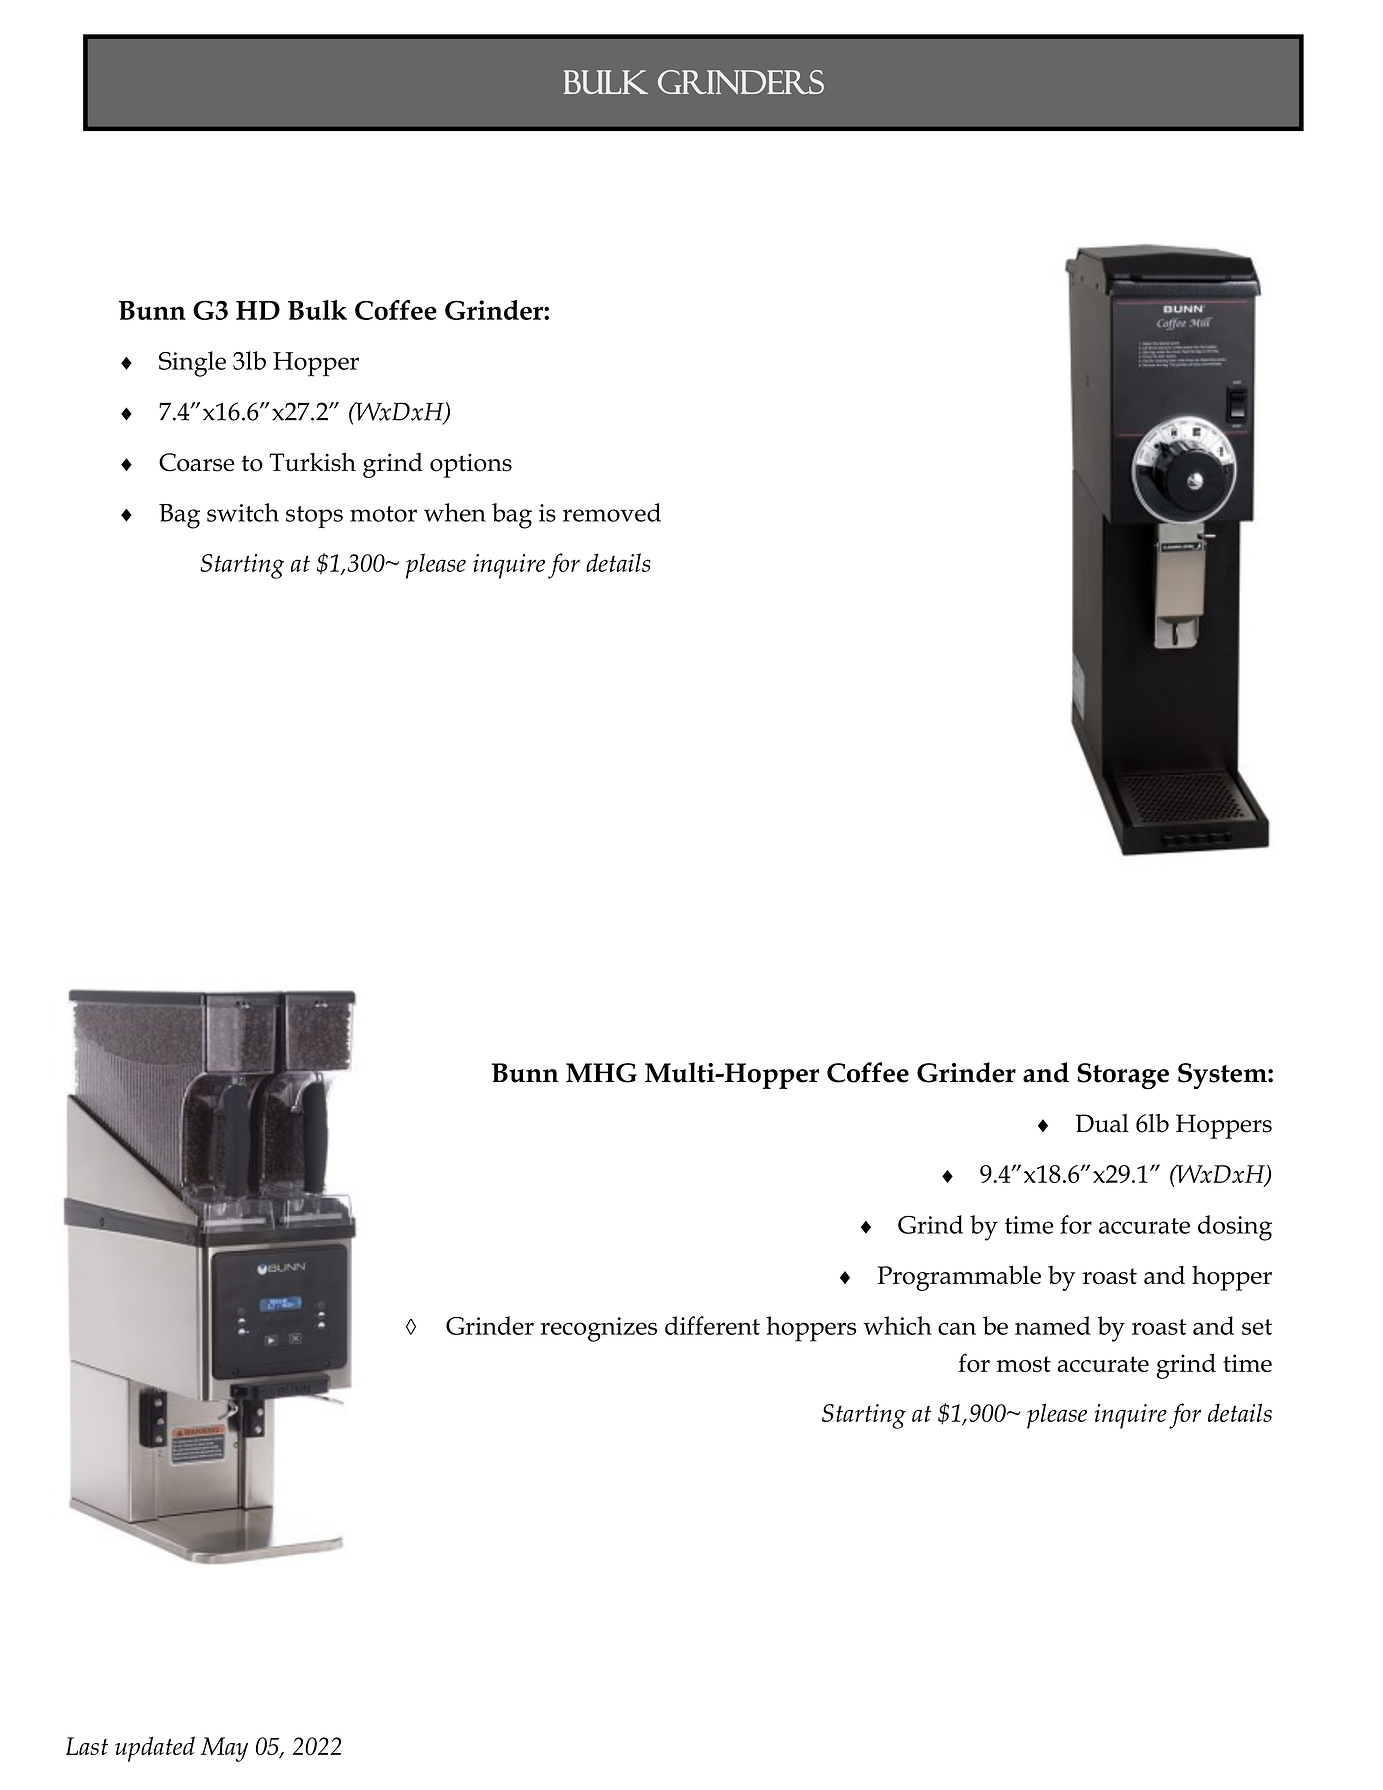  Describe the element at coordinates (155, 1749) in the screenshot. I see `updated` at that location.
